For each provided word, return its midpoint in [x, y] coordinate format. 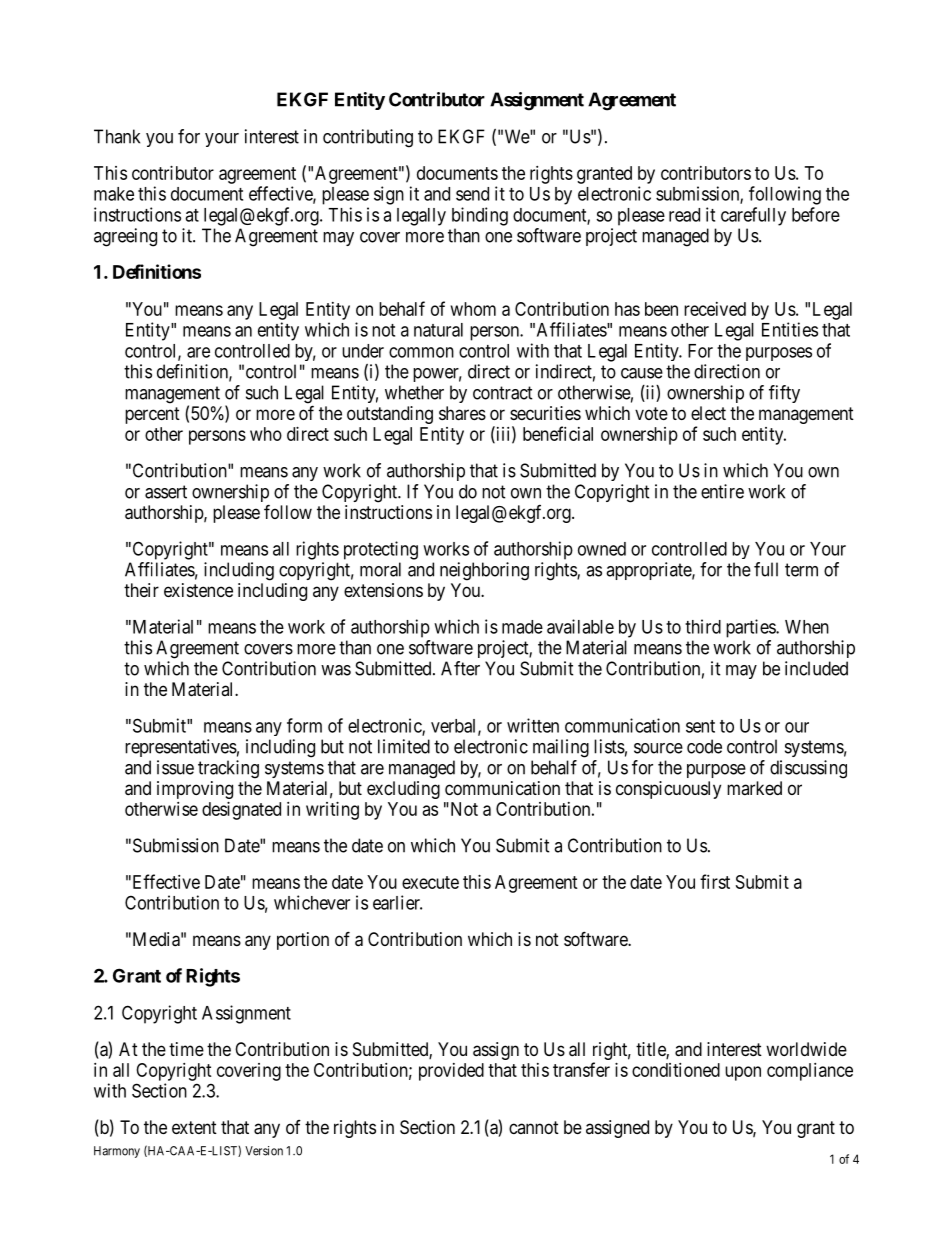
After [460, 668]
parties [751, 628]
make [114, 194]
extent [194, 1127]
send [472, 194]
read [684, 215]
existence [198, 590]
